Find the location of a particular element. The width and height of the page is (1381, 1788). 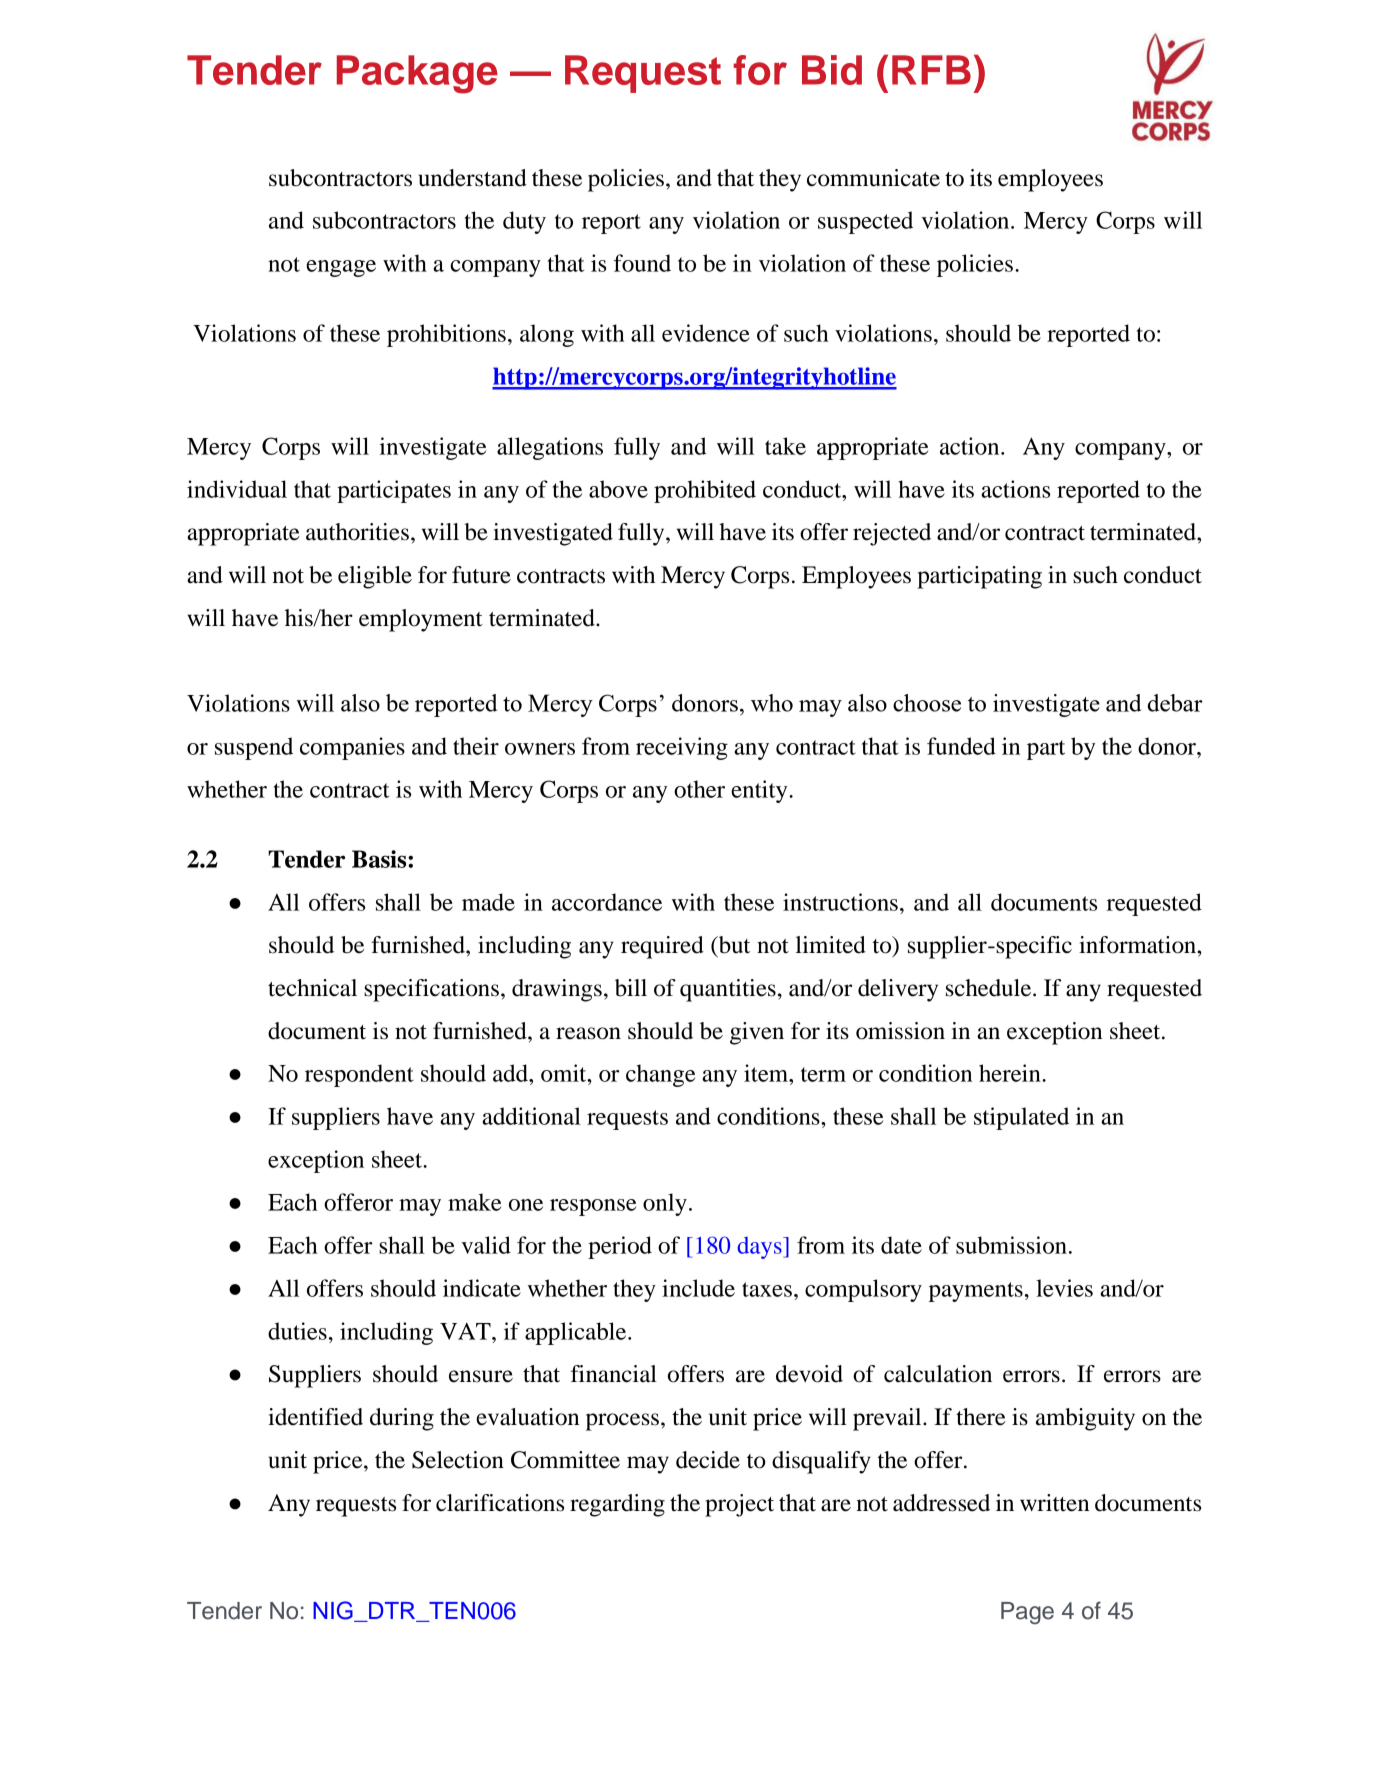

Selection is located at coordinates (458, 1460).
